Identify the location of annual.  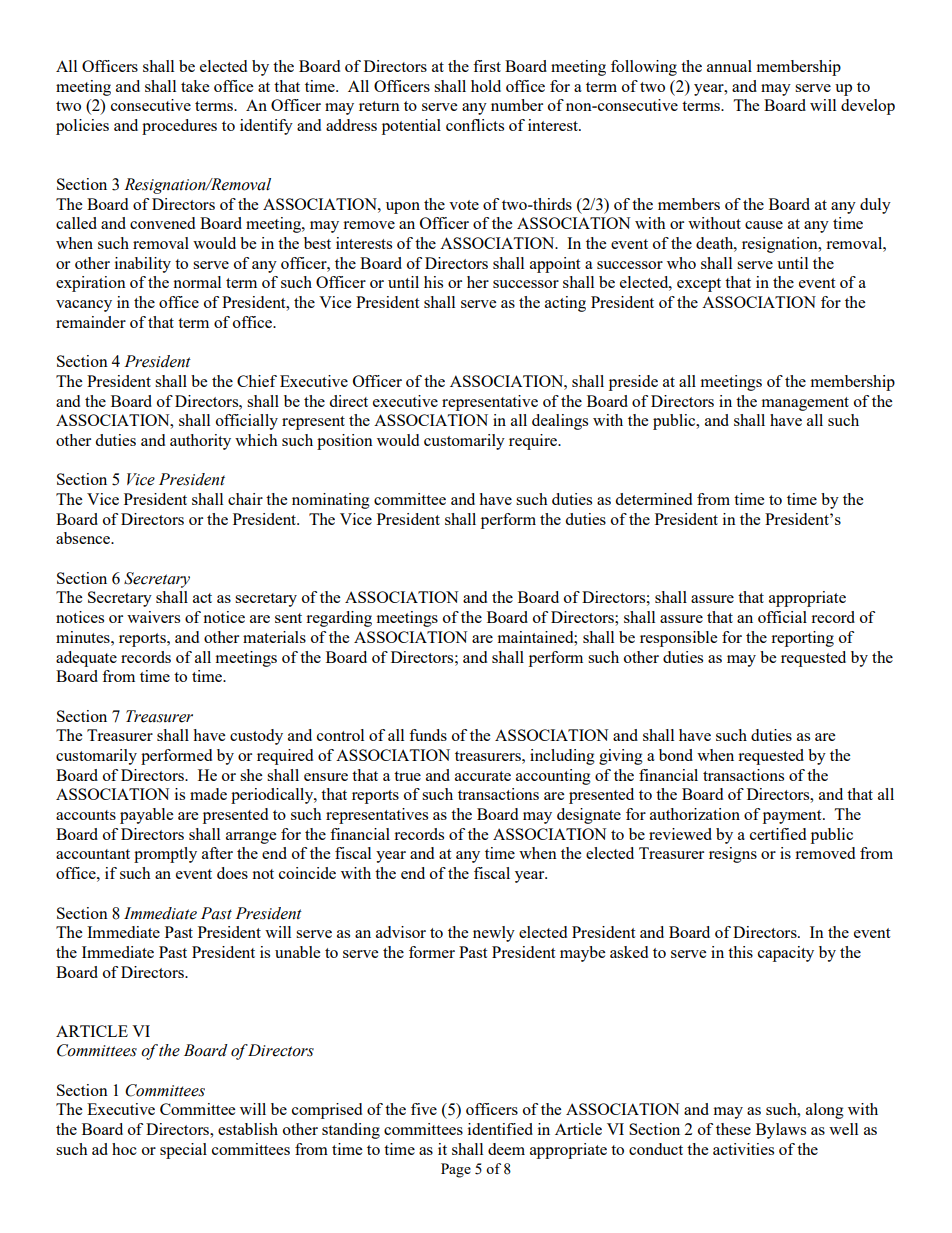
(729, 66).
